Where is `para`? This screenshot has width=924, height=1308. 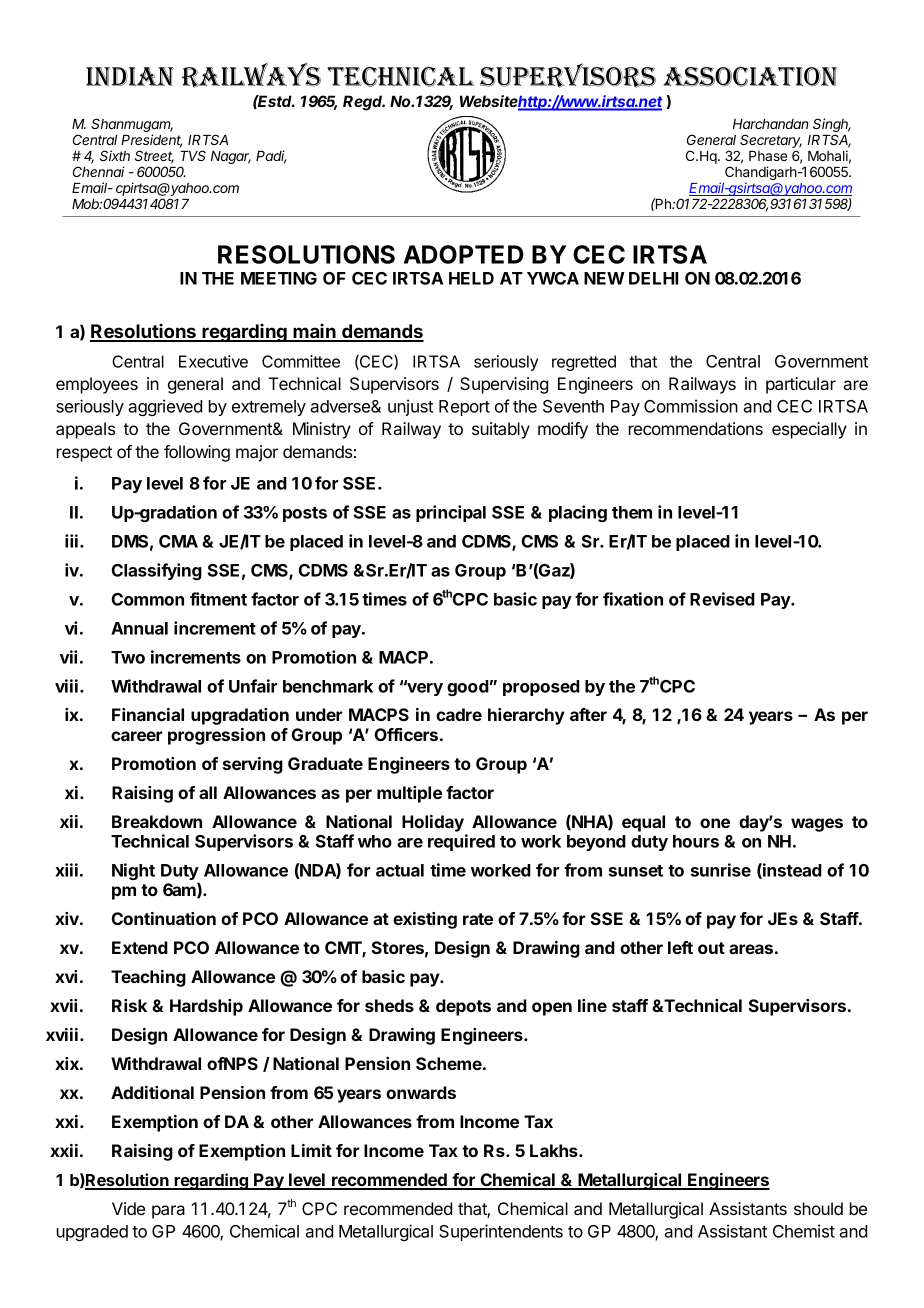 para is located at coordinates (168, 1212).
